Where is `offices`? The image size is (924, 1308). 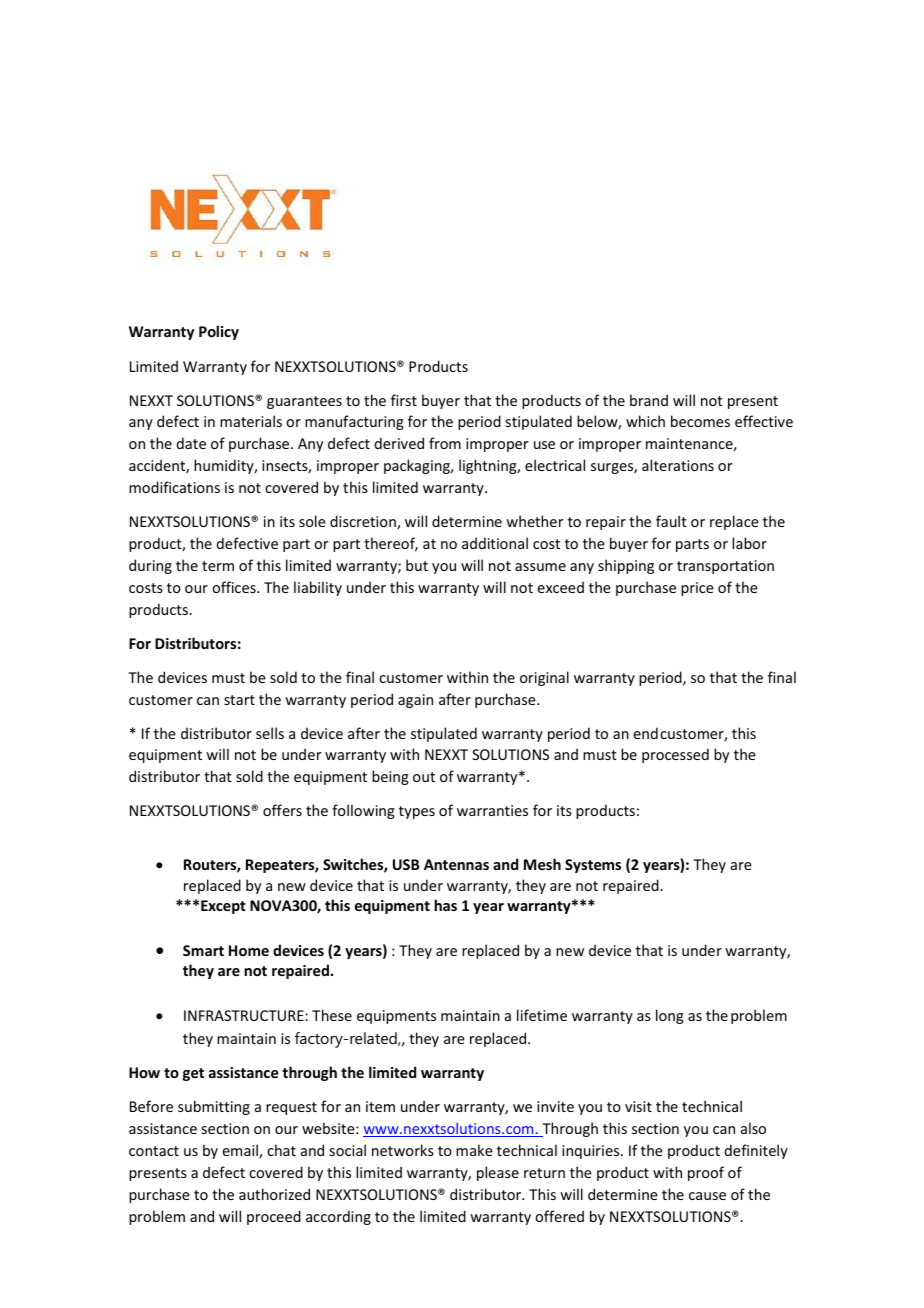
offices is located at coordinates (235, 587).
